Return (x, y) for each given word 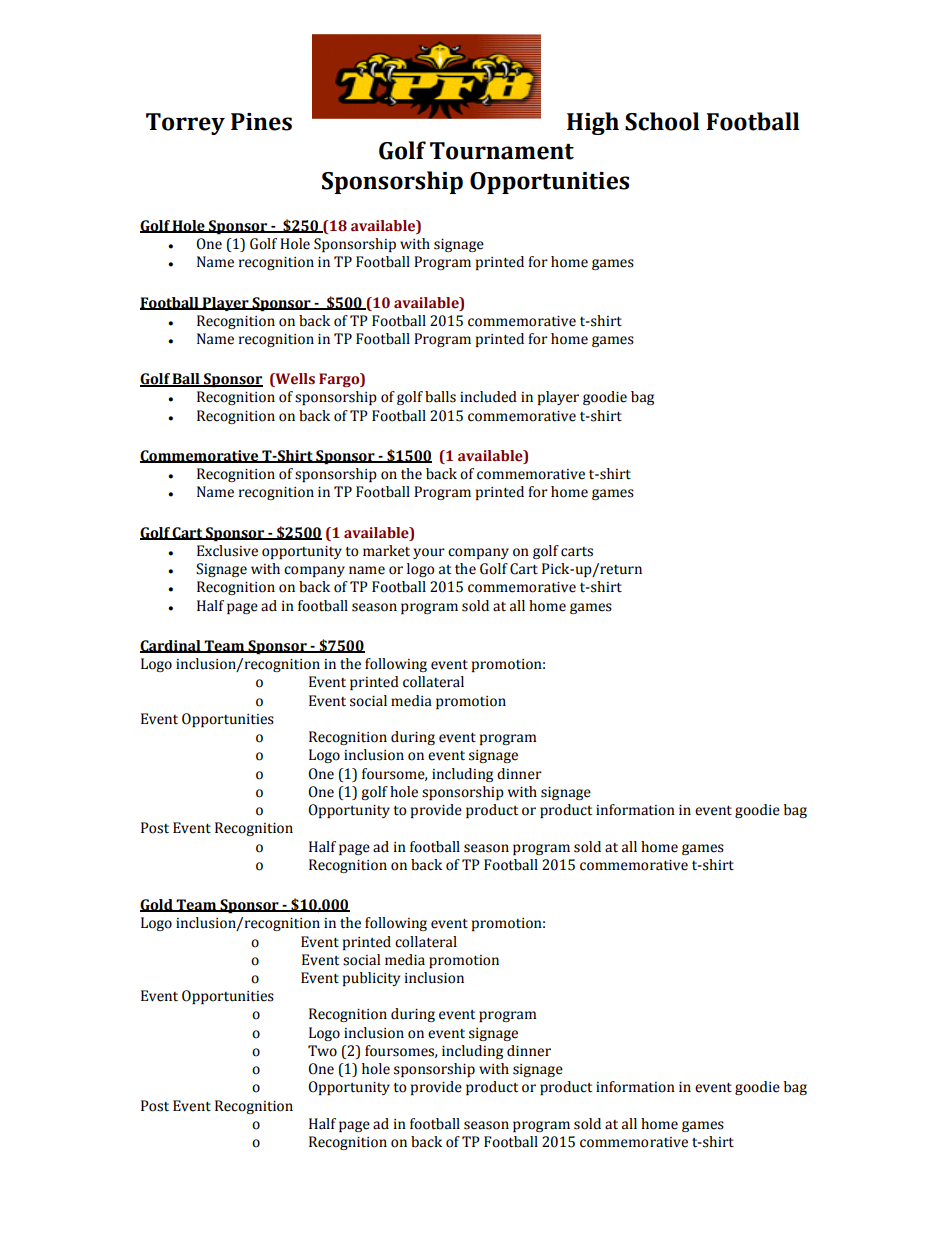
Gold (157, 905)
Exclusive (227, 551)
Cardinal (171, 646)
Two (322, 1051)
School (662, 121)
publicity (371, 979)
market (386, 551)
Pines (261, 122)
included (488, 397)
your (429, 553)
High (593, 123)
